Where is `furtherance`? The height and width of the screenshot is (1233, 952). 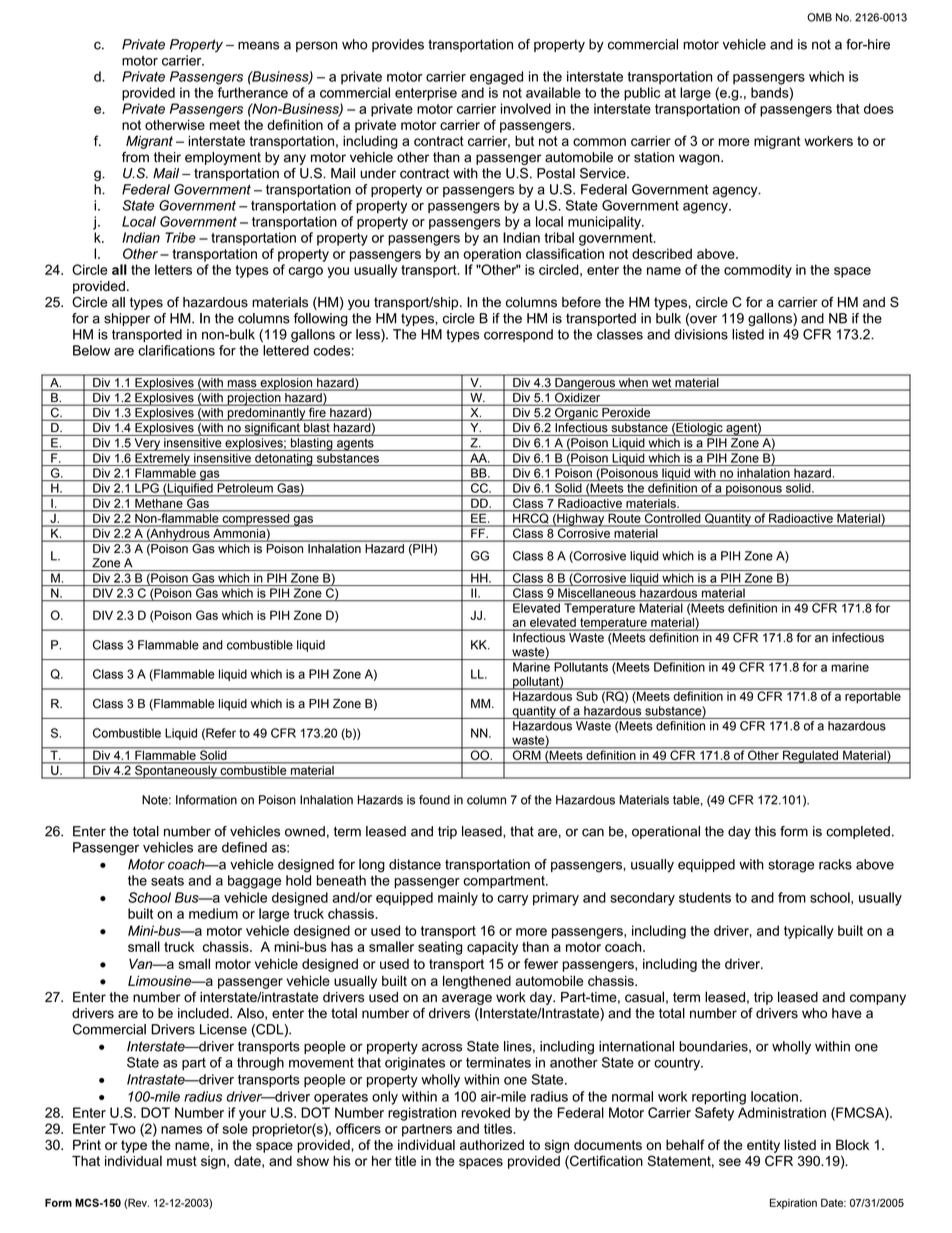
furtherance is located at coordinates (253, 92).
